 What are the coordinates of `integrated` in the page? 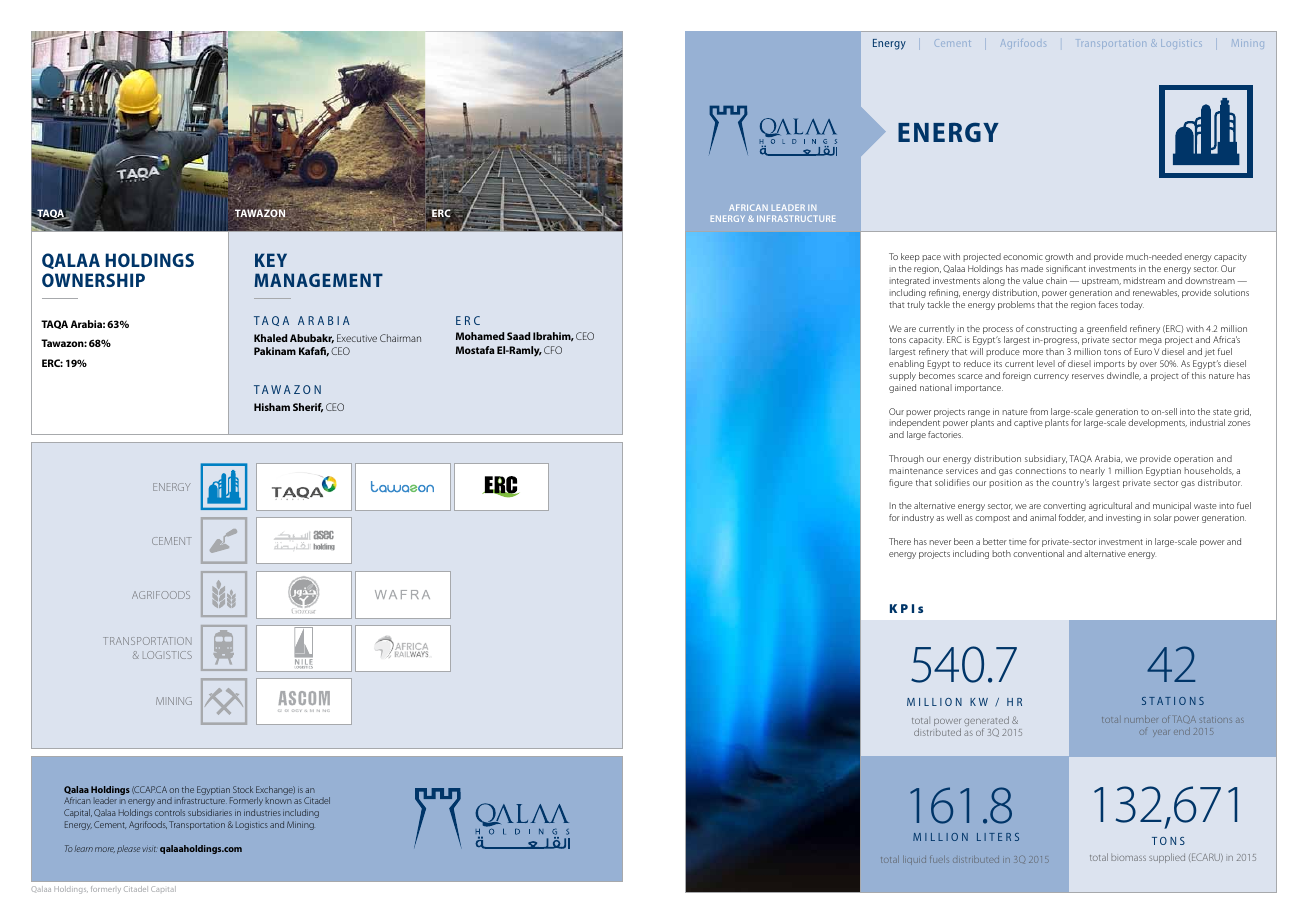 It's located at (909, 281).
